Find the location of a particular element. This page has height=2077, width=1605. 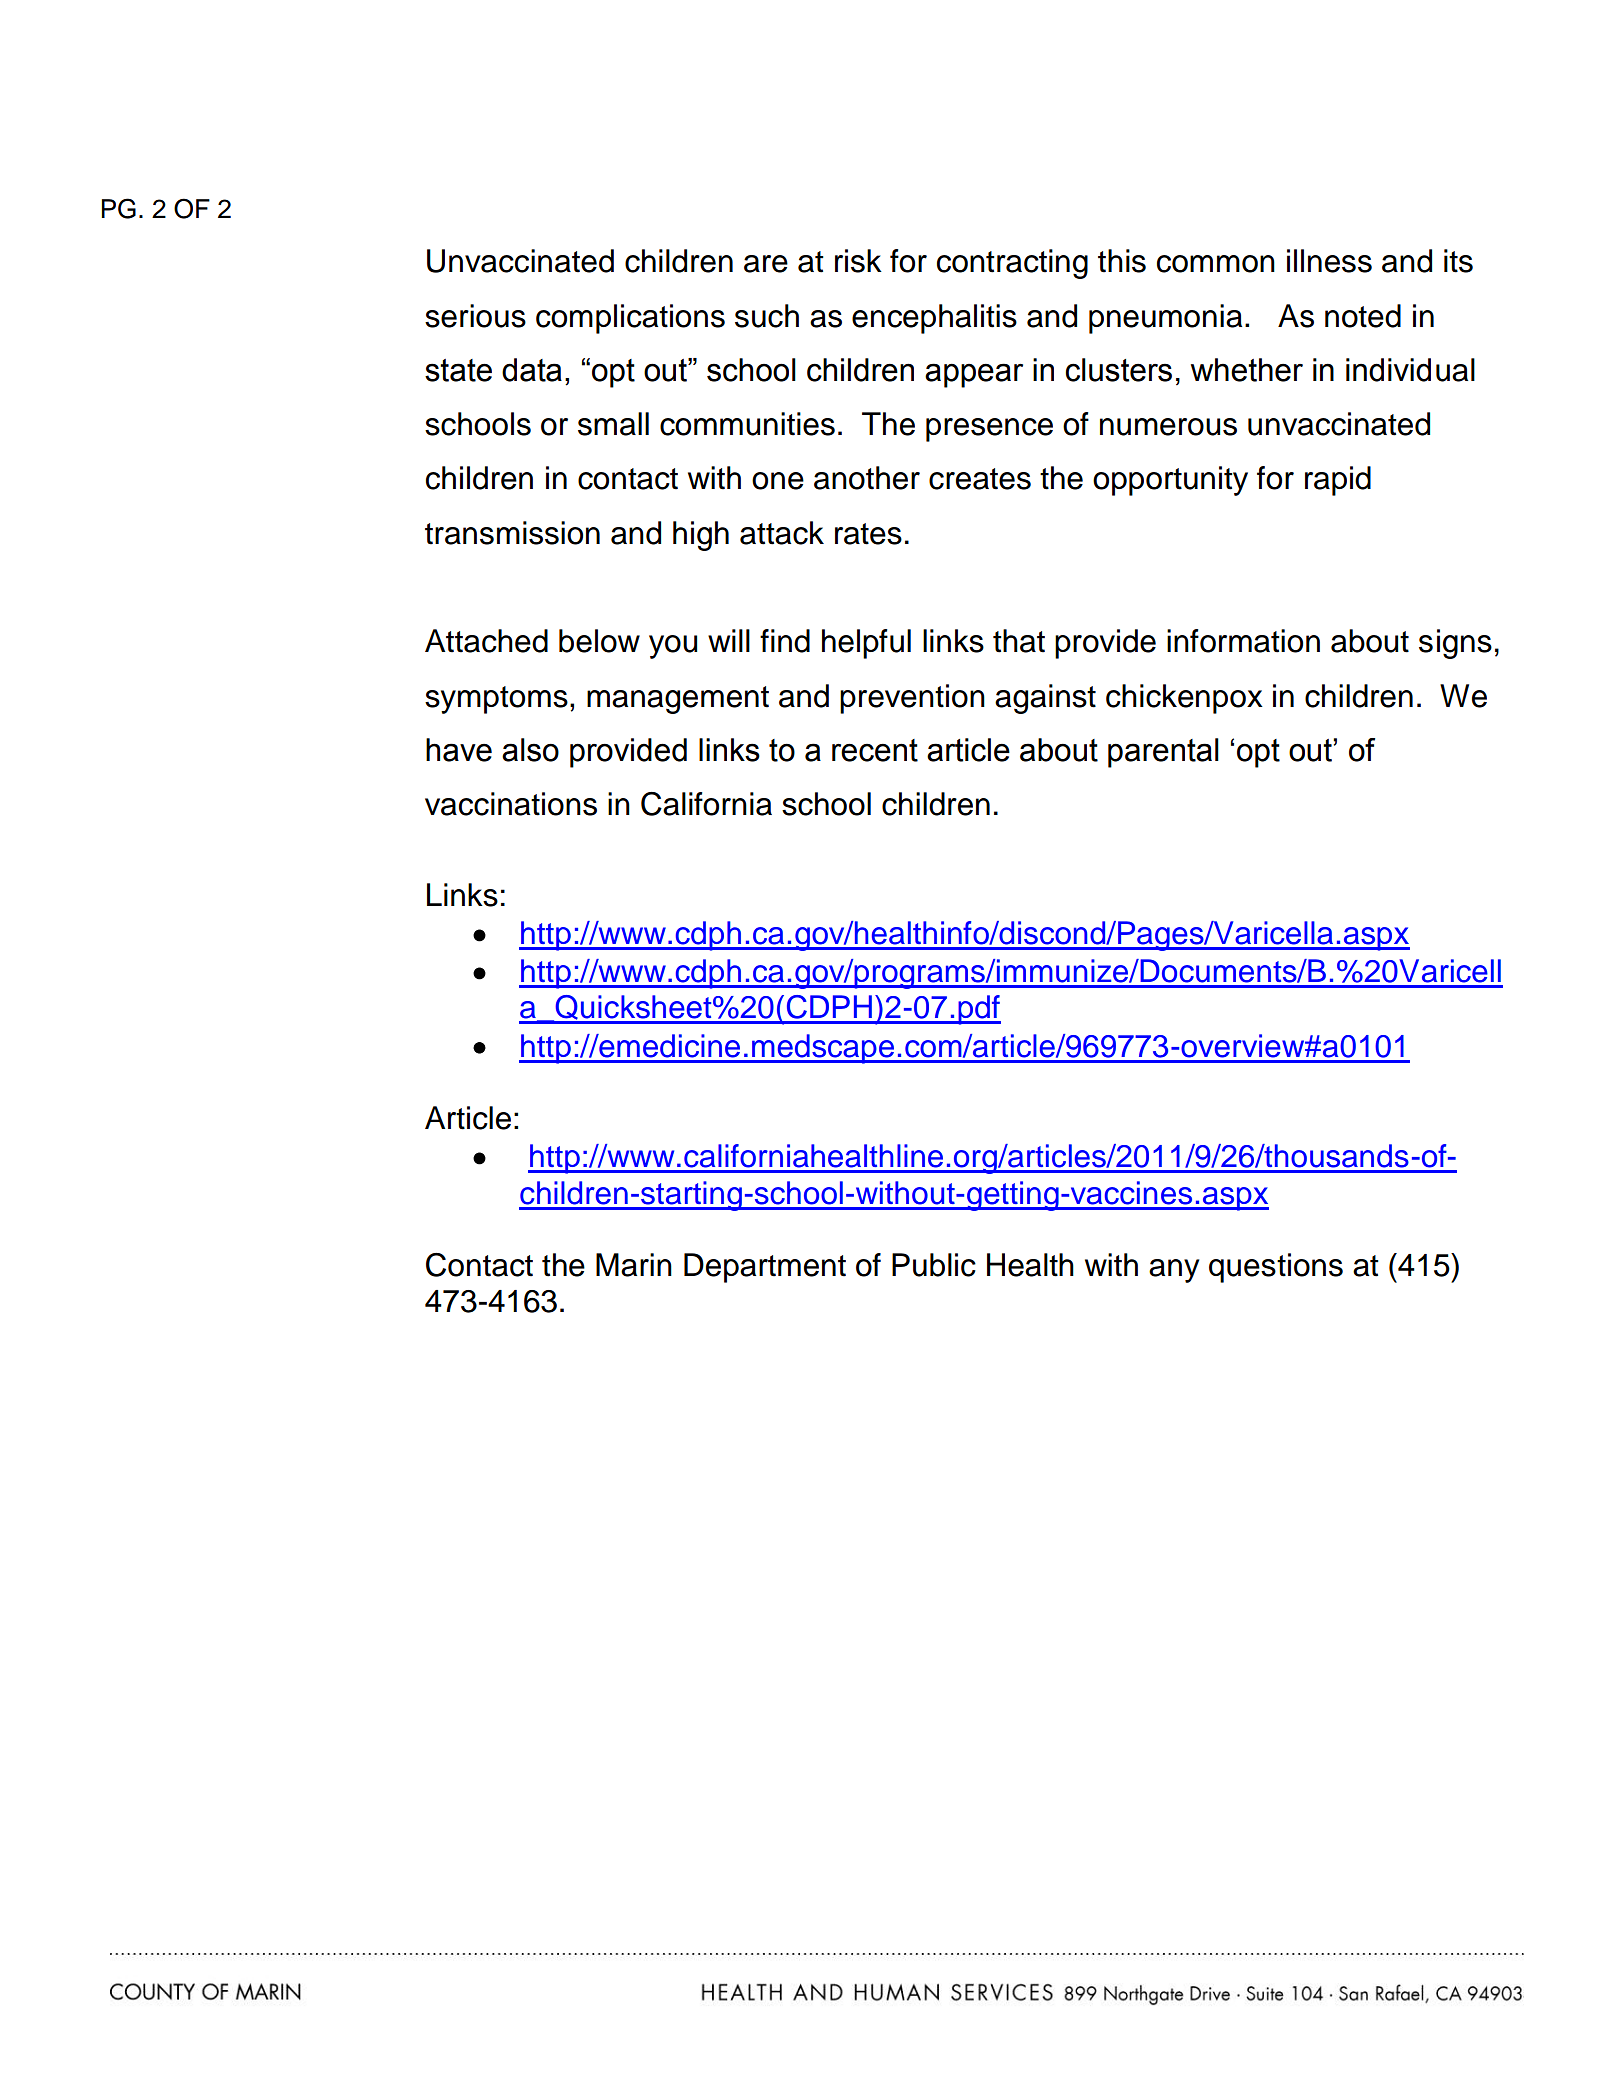

Marin is located at coordinates (634, 1265).
